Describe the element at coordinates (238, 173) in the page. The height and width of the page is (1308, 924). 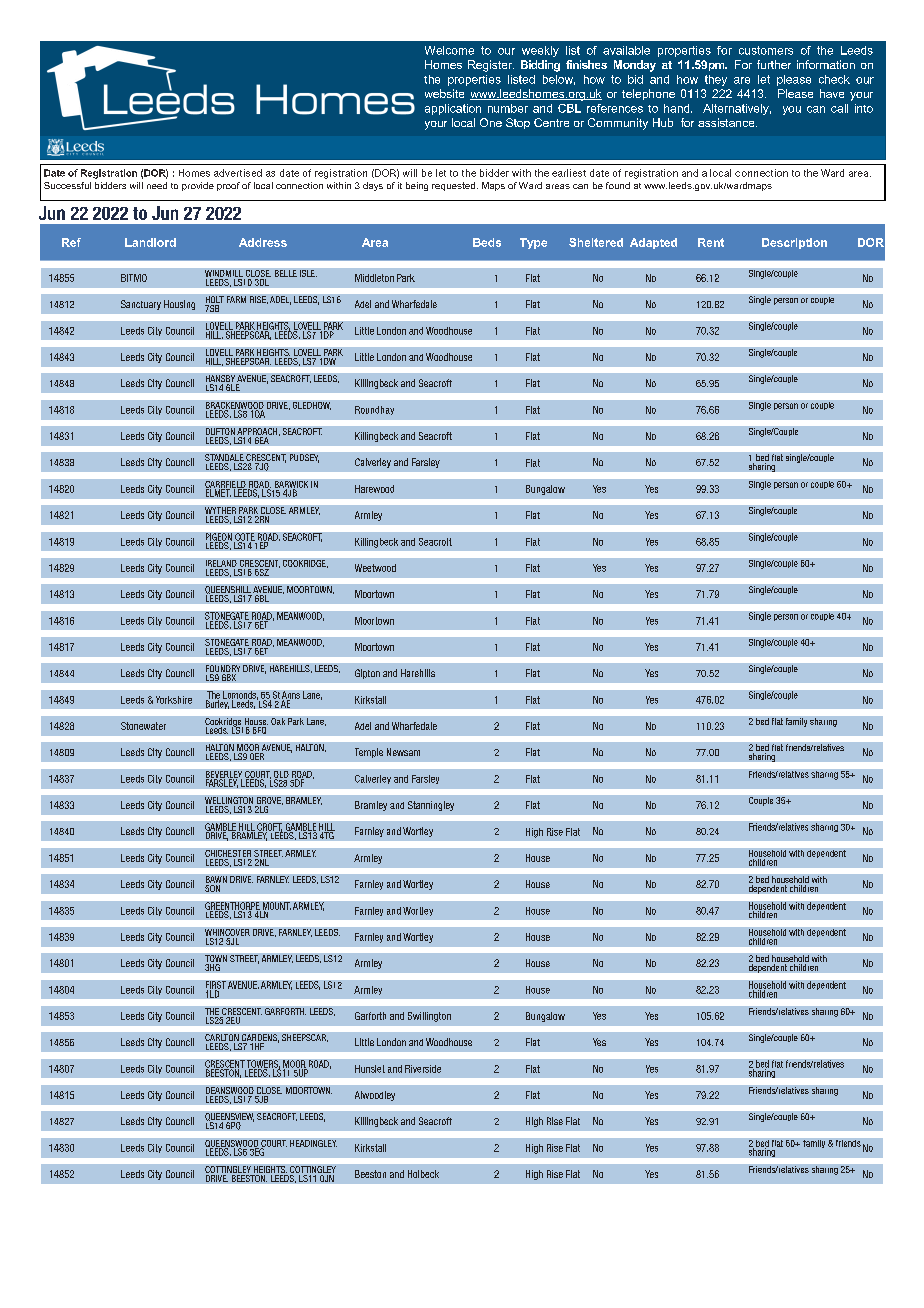
I see `advertised` at that location.
